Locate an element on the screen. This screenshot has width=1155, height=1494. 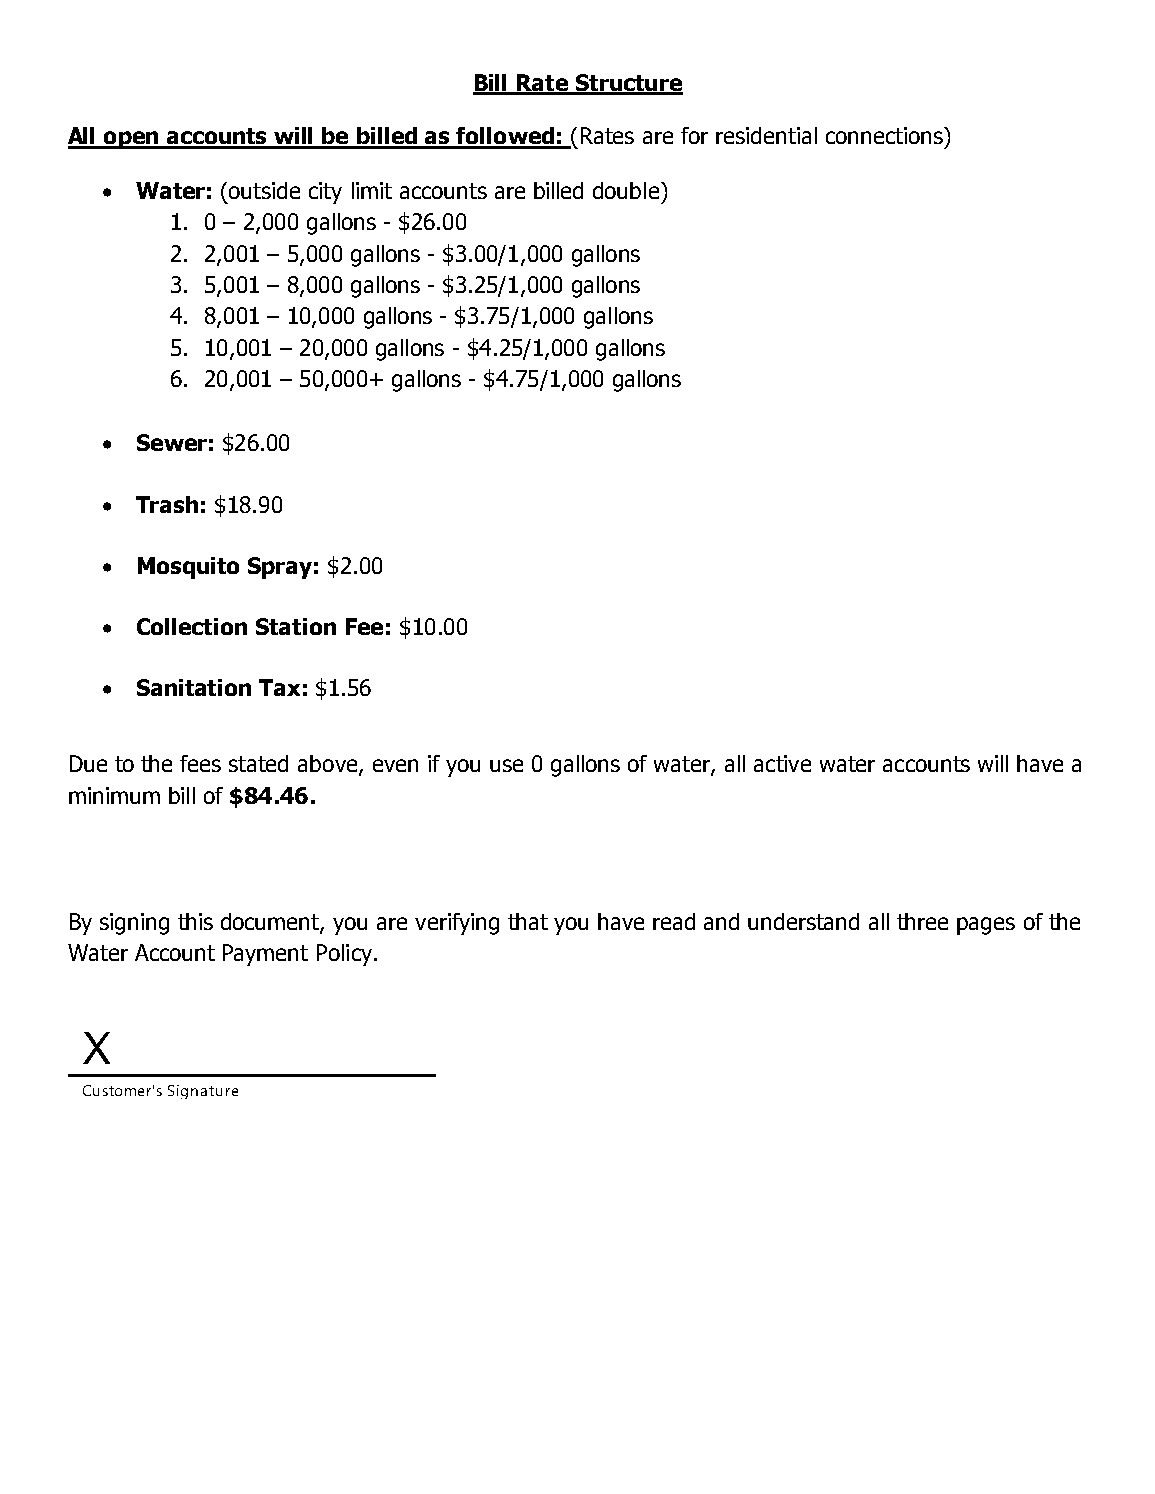
Collection is located at coordinates (192, 626).
